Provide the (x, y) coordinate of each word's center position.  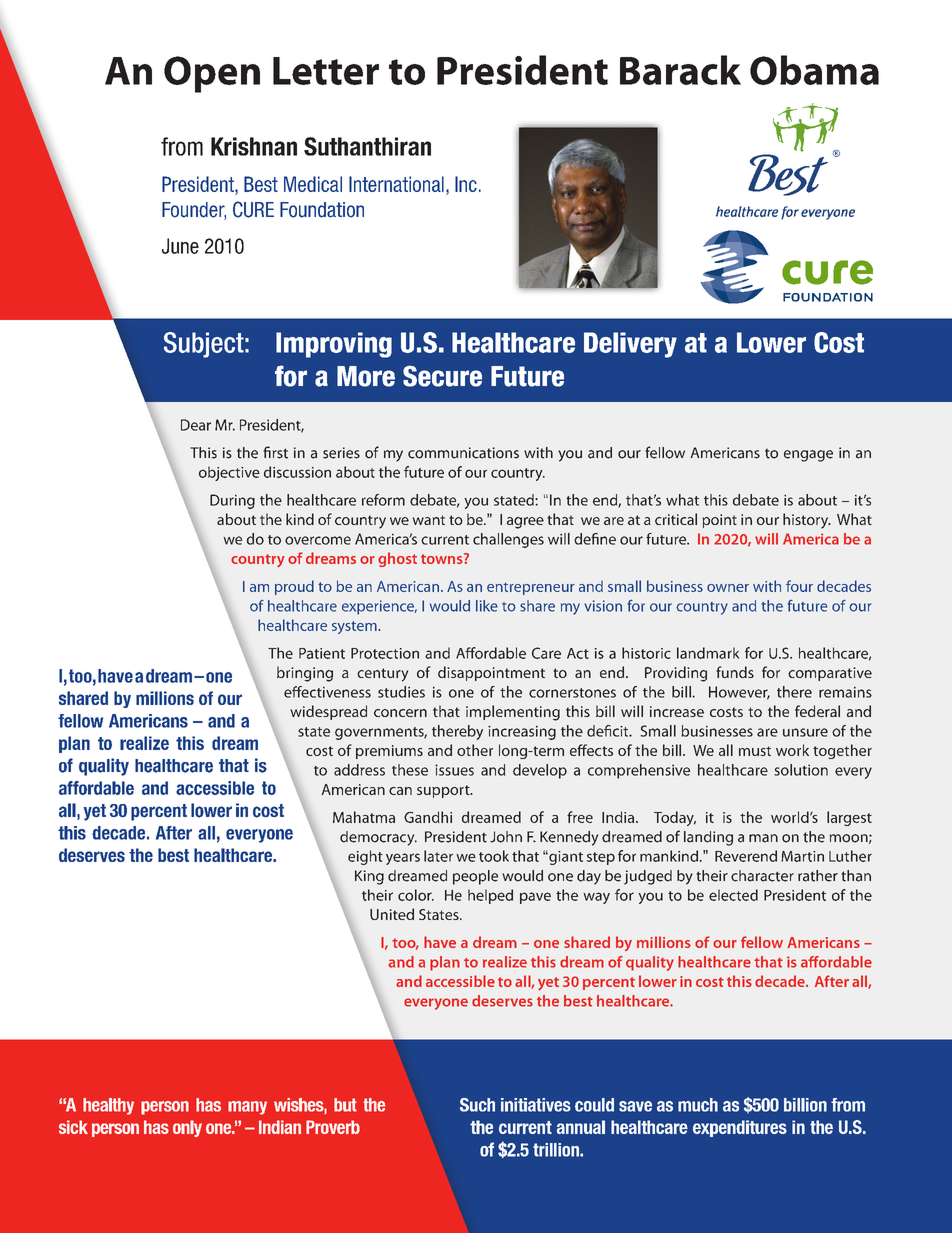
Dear (196, 425)
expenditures (740, 1128)
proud (294, 587)
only (187, 1128)
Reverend (746, 856)
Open (212, 74)
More (366, 376)
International (396, 184)
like (487, 606)
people (475, 877)
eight (365, 857)
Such (477, 1105)
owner (728, 588)
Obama (814, 70)
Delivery (630, 345)
